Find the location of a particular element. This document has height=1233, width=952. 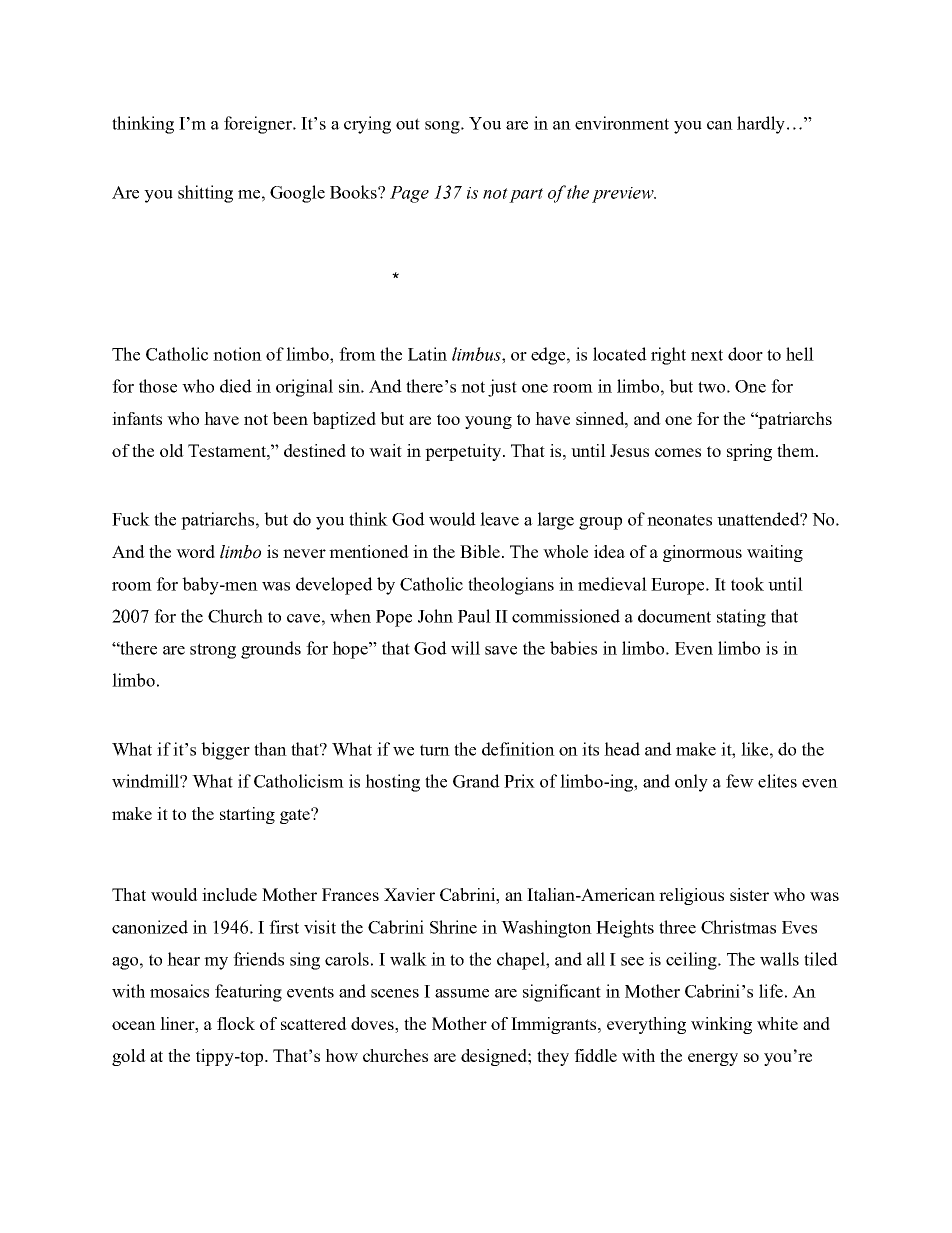

took is located at coordinates (747, 584).
